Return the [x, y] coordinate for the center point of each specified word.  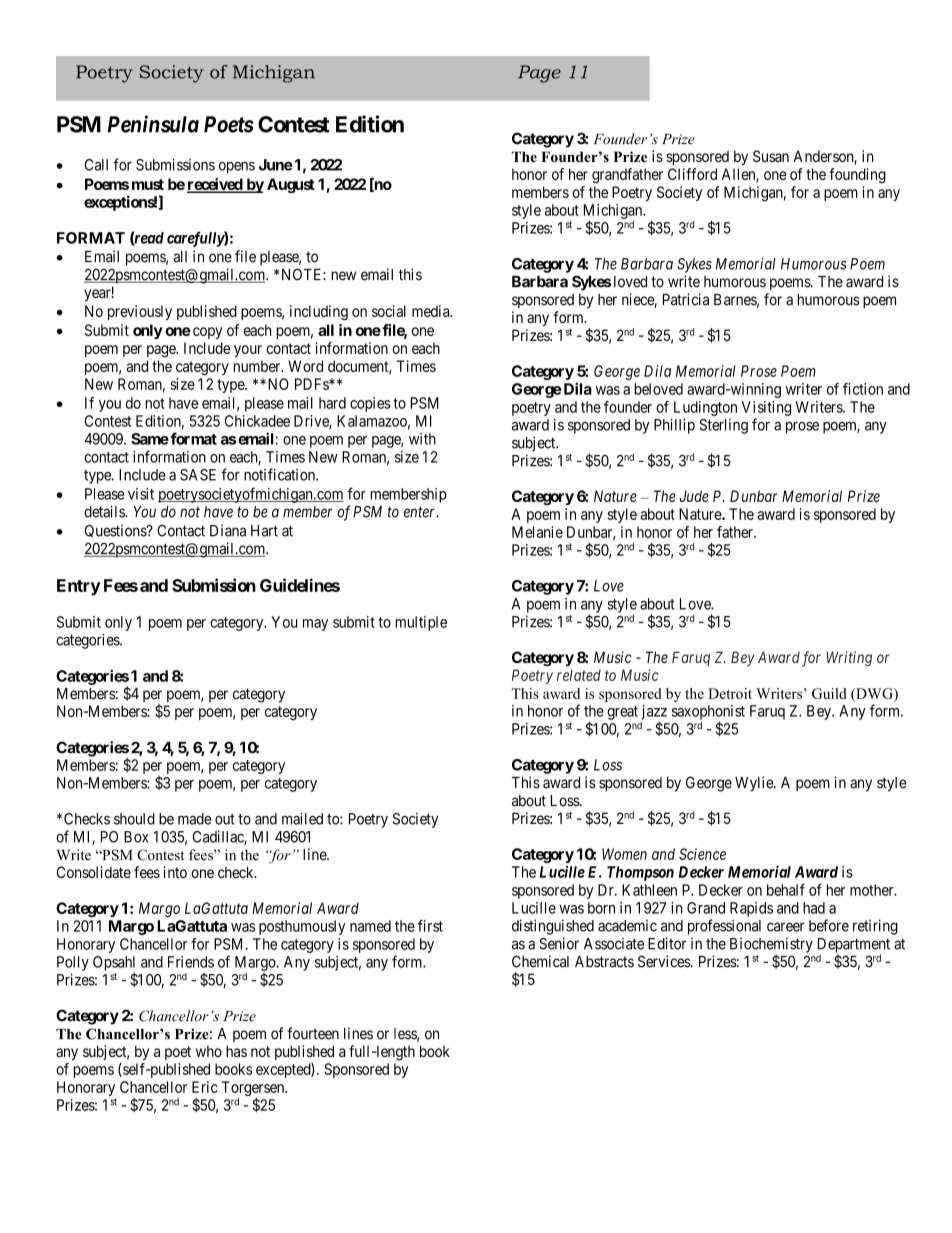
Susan [771, 156]
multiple [421, 623]
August [291, 185]
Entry [79, 587]
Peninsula [153, 124]
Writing [849, 659]
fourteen [313, 1033]
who [209, 1051]
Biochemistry [771, 946]
